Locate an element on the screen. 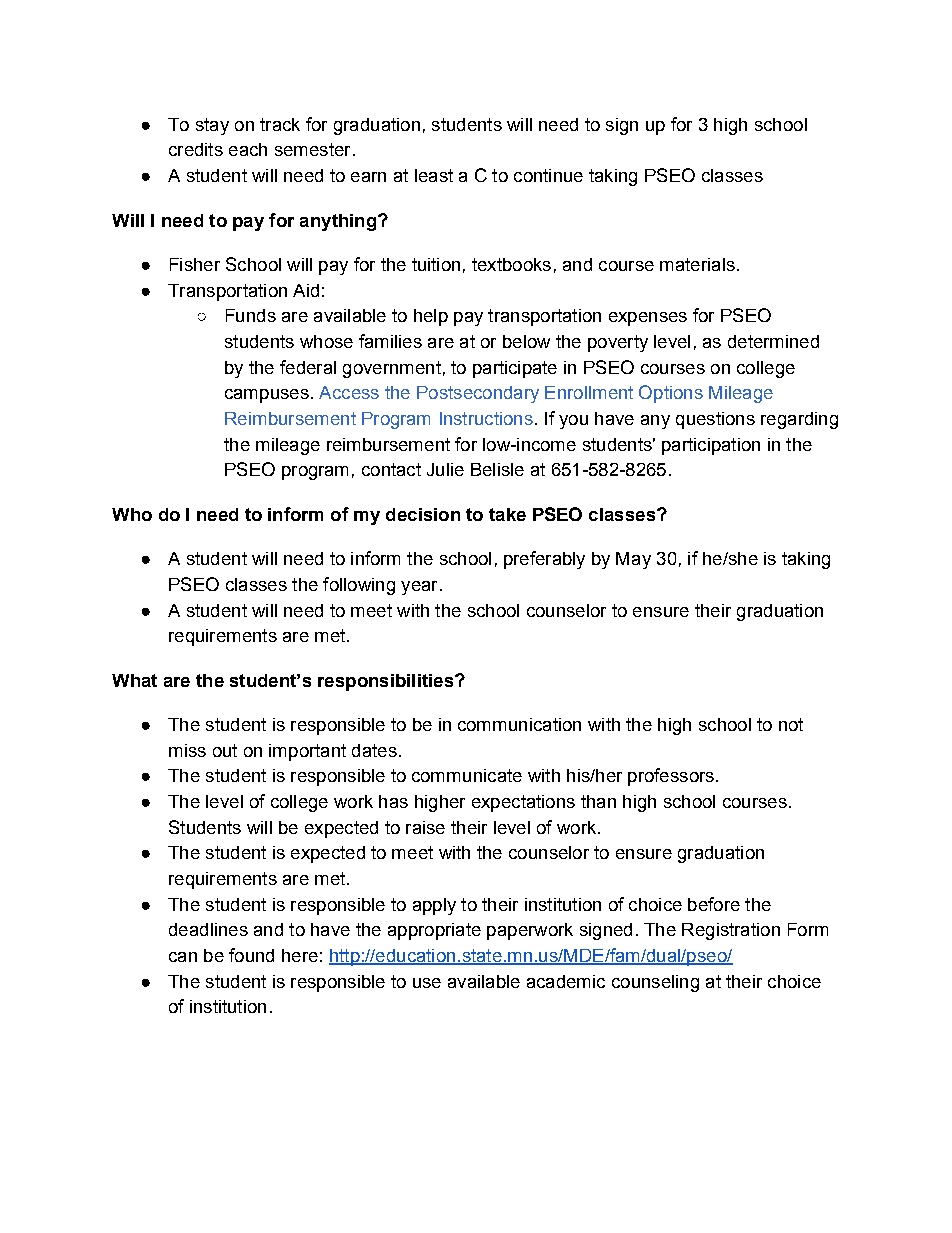  year is located at coordinates (419, 588).
